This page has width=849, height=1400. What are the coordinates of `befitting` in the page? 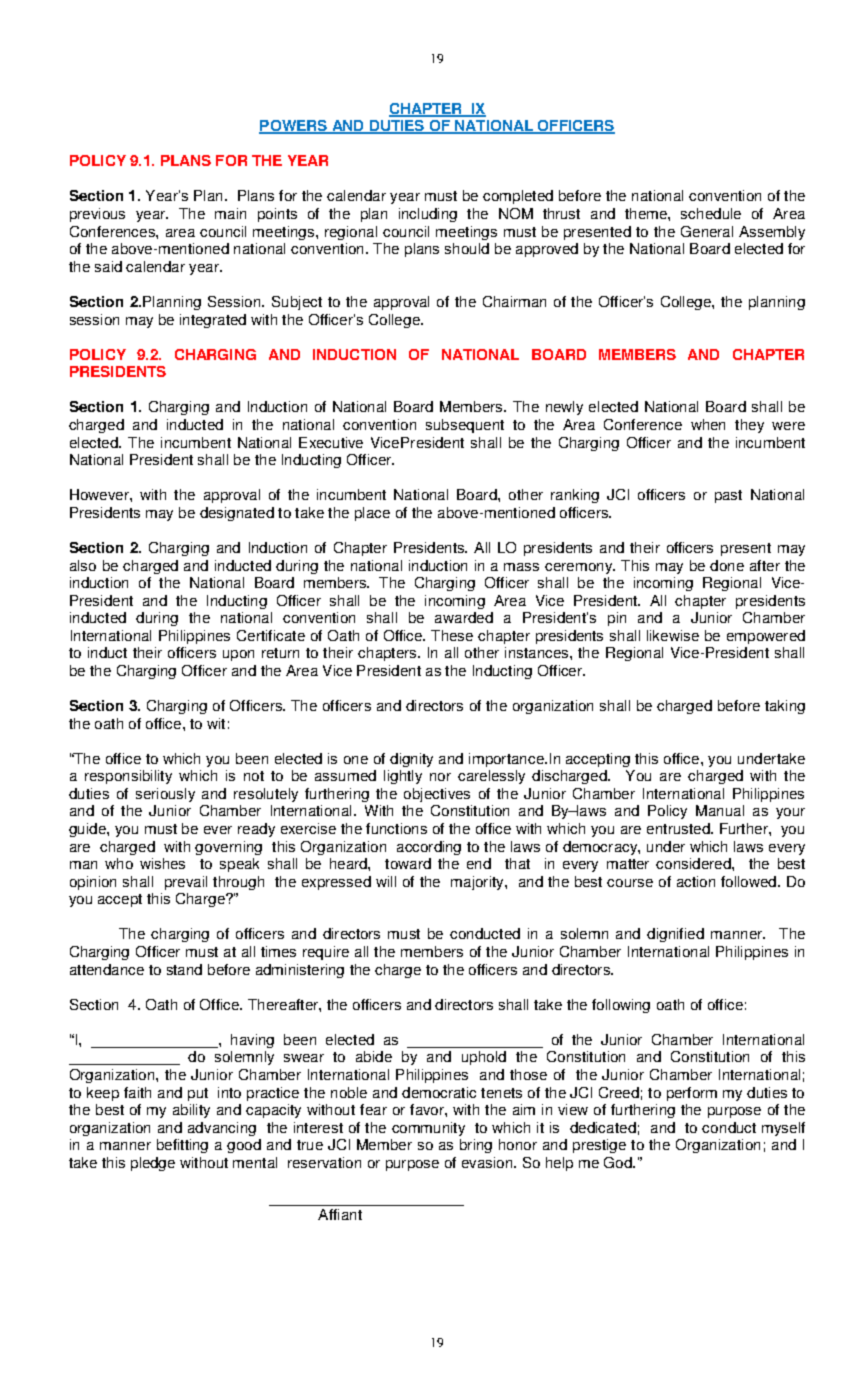 It's located at (182, 1146).
